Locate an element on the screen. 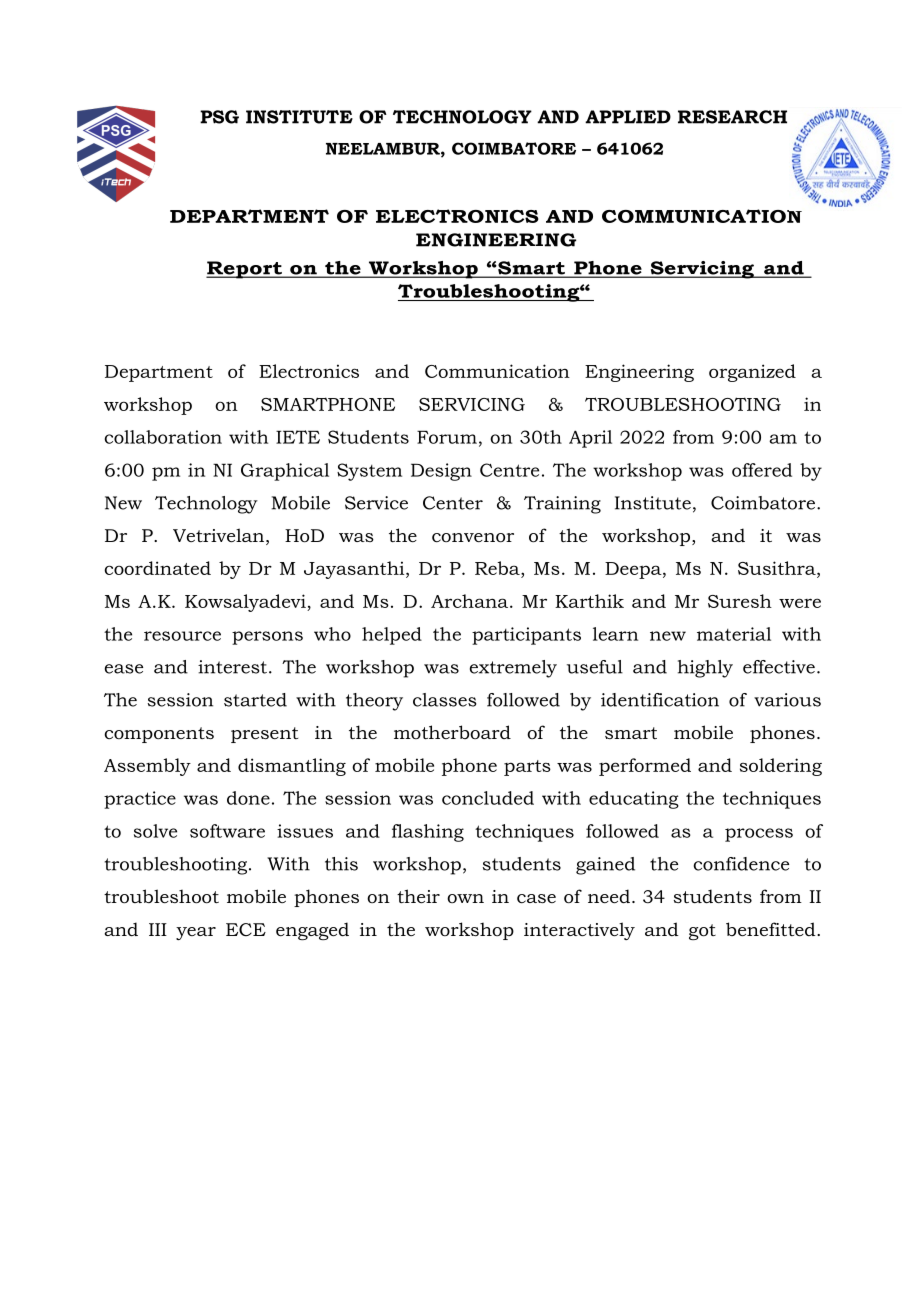 This screenshot has width=924, height=1308. Center is located at coordinates (453, 503).
